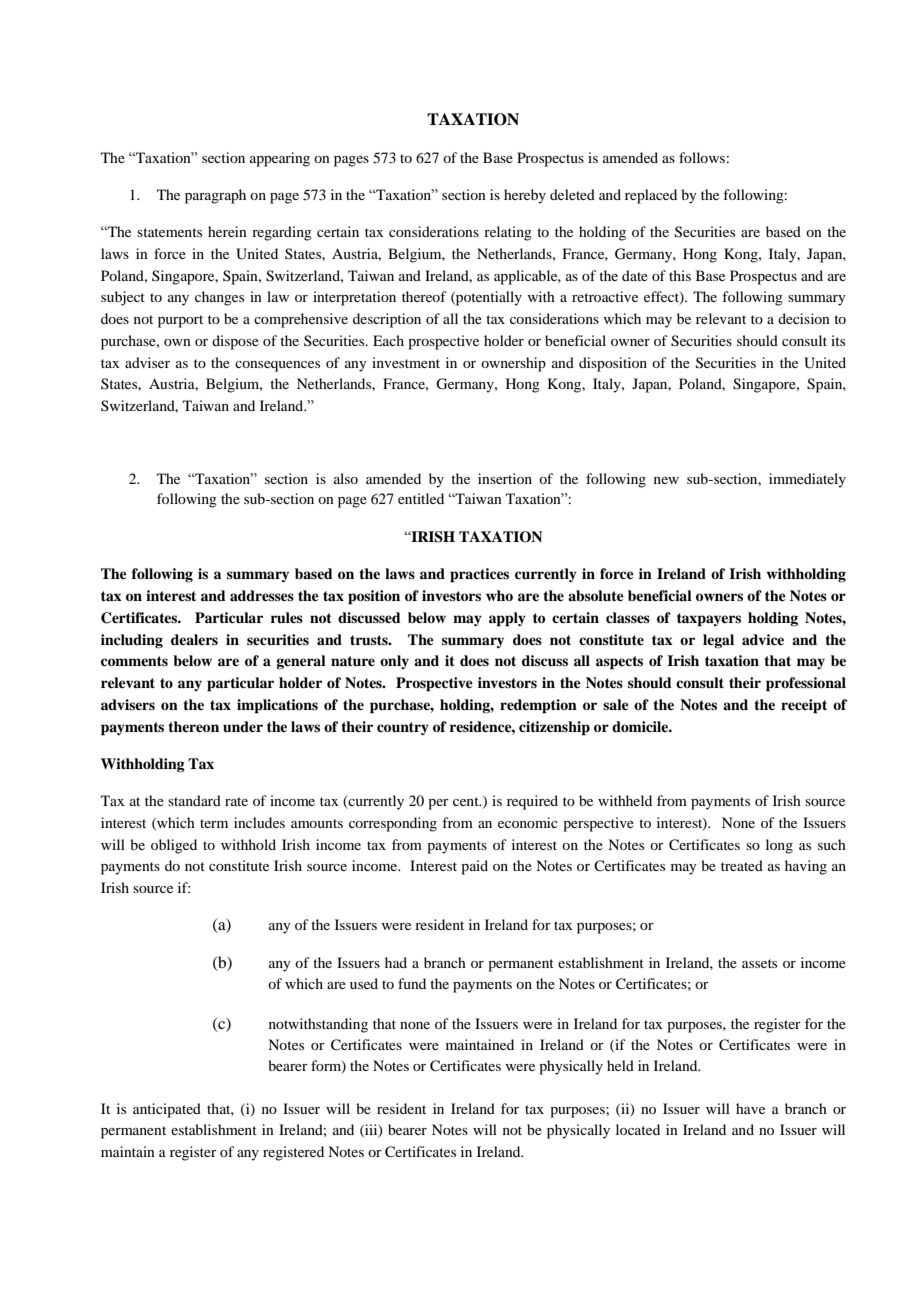 This document has width=924, height=1308. What do you see at coordinates (215, 196) in the document?
I see `paragraph` at bounding box center [215, 196].
